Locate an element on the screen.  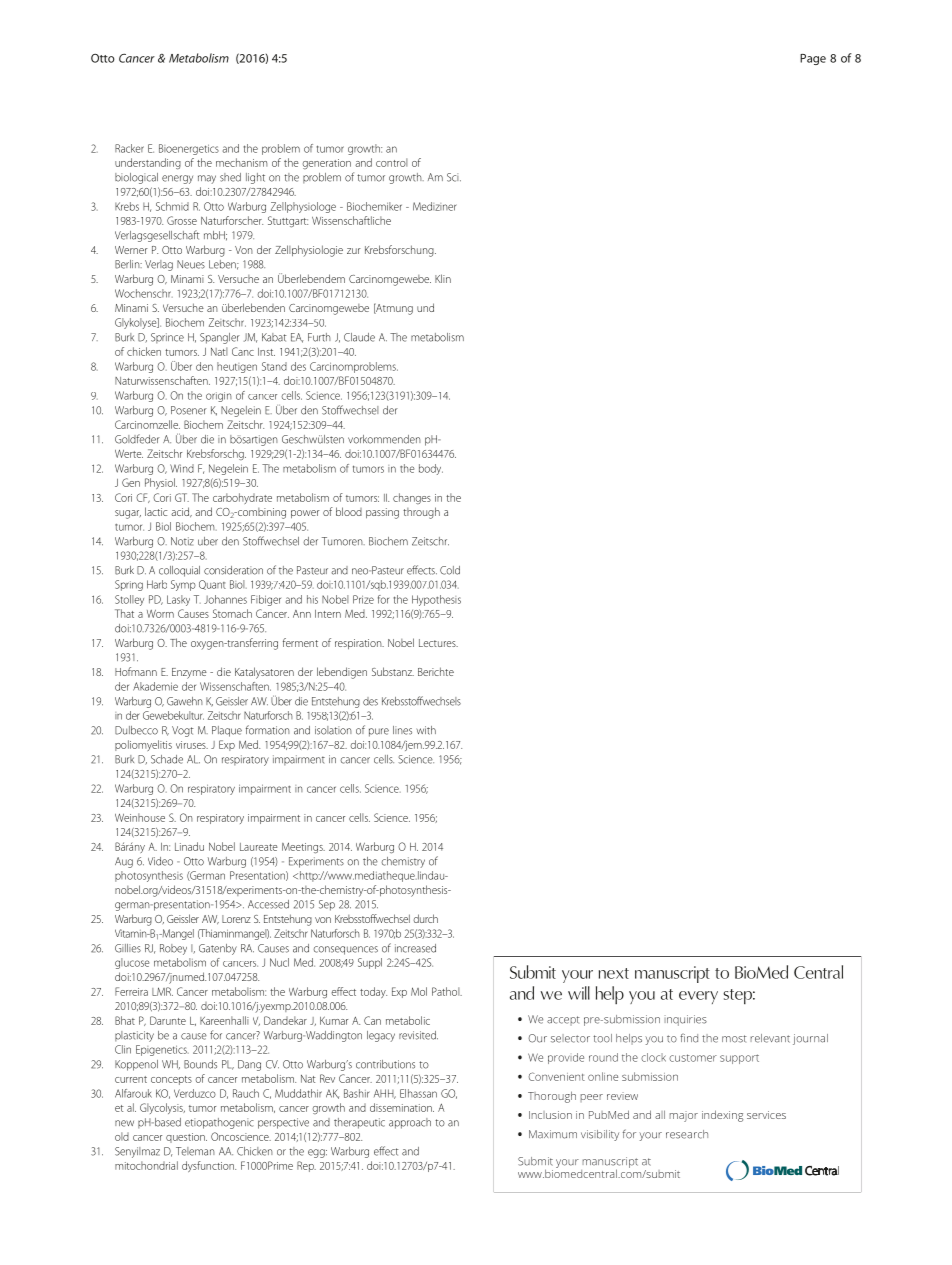
Claude is located at coordinates (359, 337).
